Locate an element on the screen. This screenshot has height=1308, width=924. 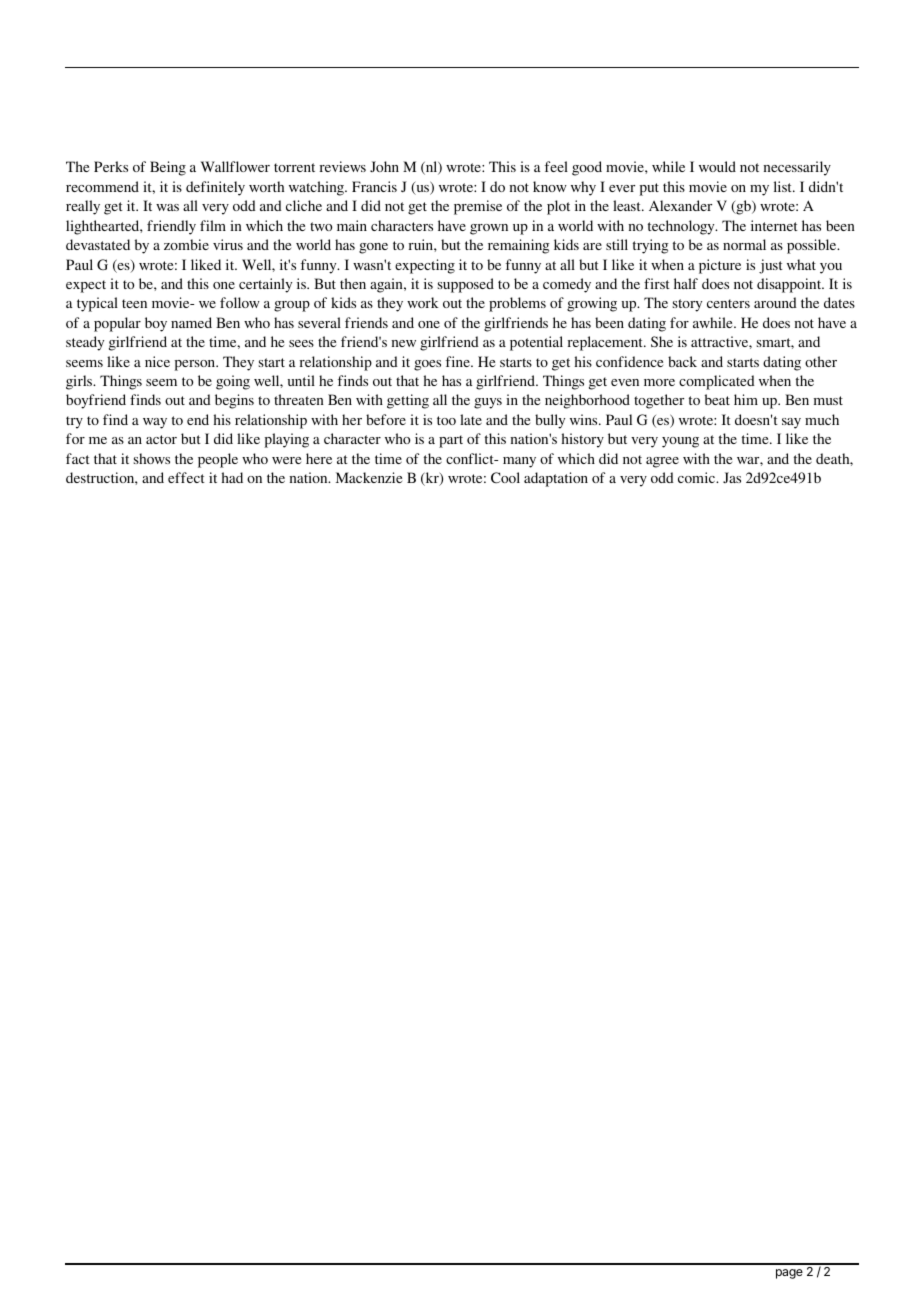
effect is located at coordinates (186, 477).
